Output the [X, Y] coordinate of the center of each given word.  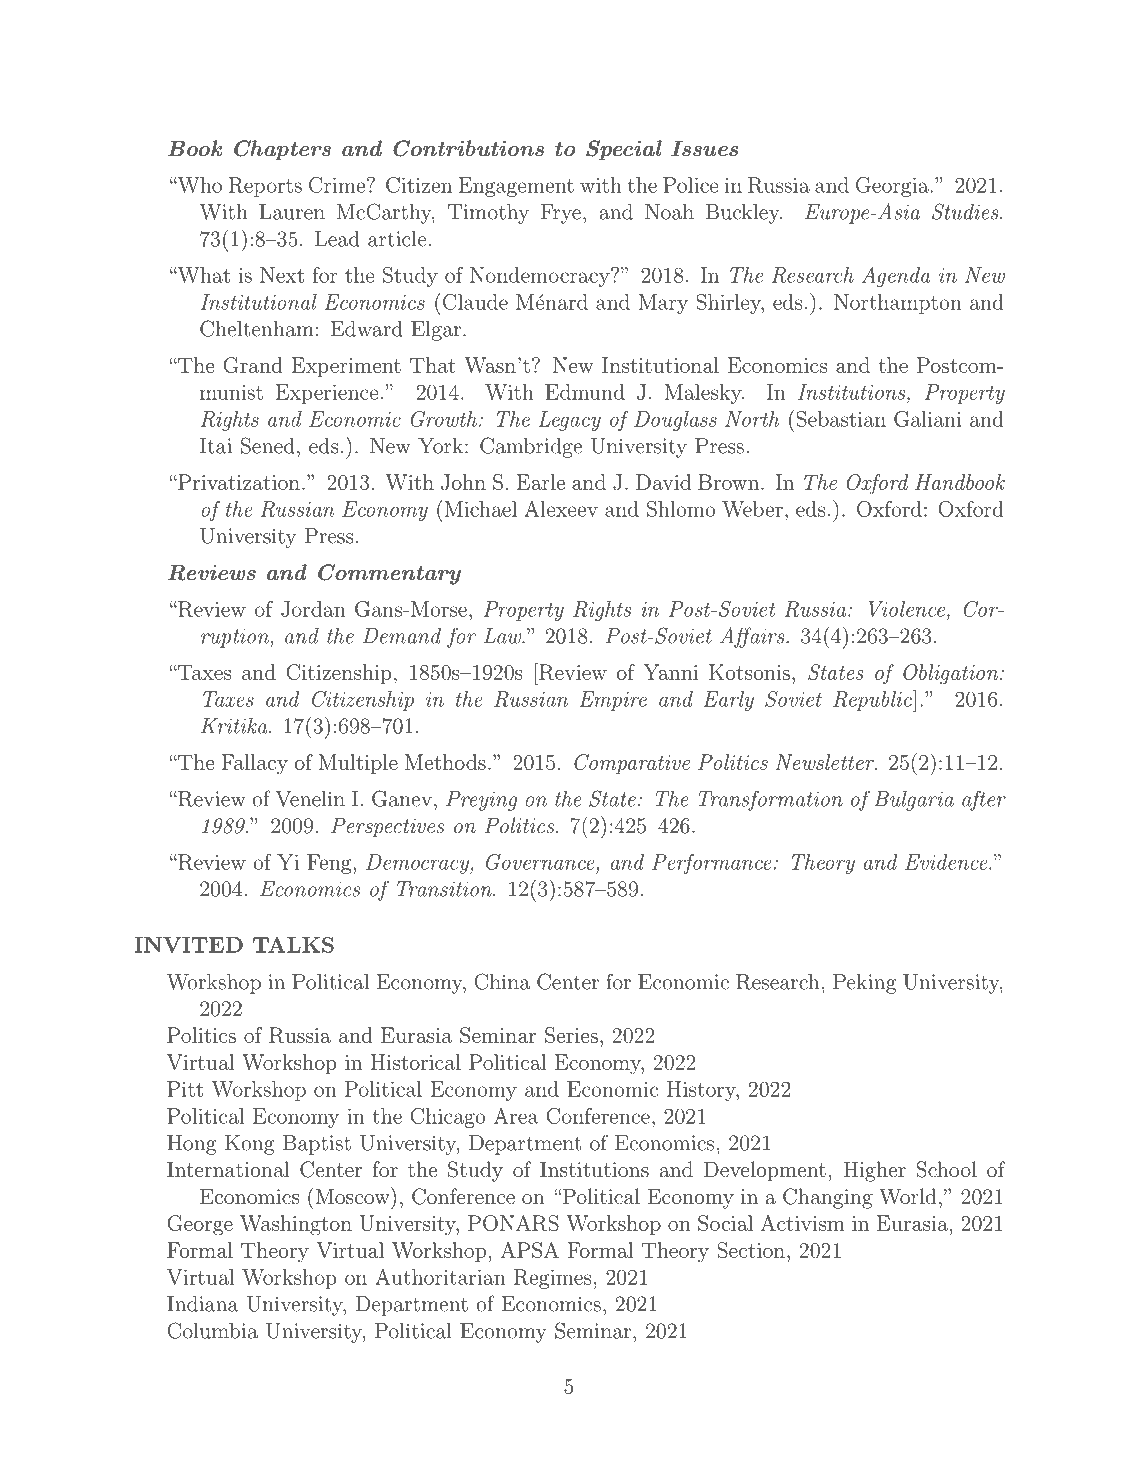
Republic [873, 701]
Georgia [893, 187]
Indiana [203, 1304]
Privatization [238, 482]
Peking [864, 984]
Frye [561, 214]
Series [571, 1035]
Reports [265, 187]
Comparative [632, 764]
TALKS [293, 945]
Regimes [553, 1279]
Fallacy [254, 764]
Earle [540, 482]
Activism [802, 1223]
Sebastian [841, 419]
